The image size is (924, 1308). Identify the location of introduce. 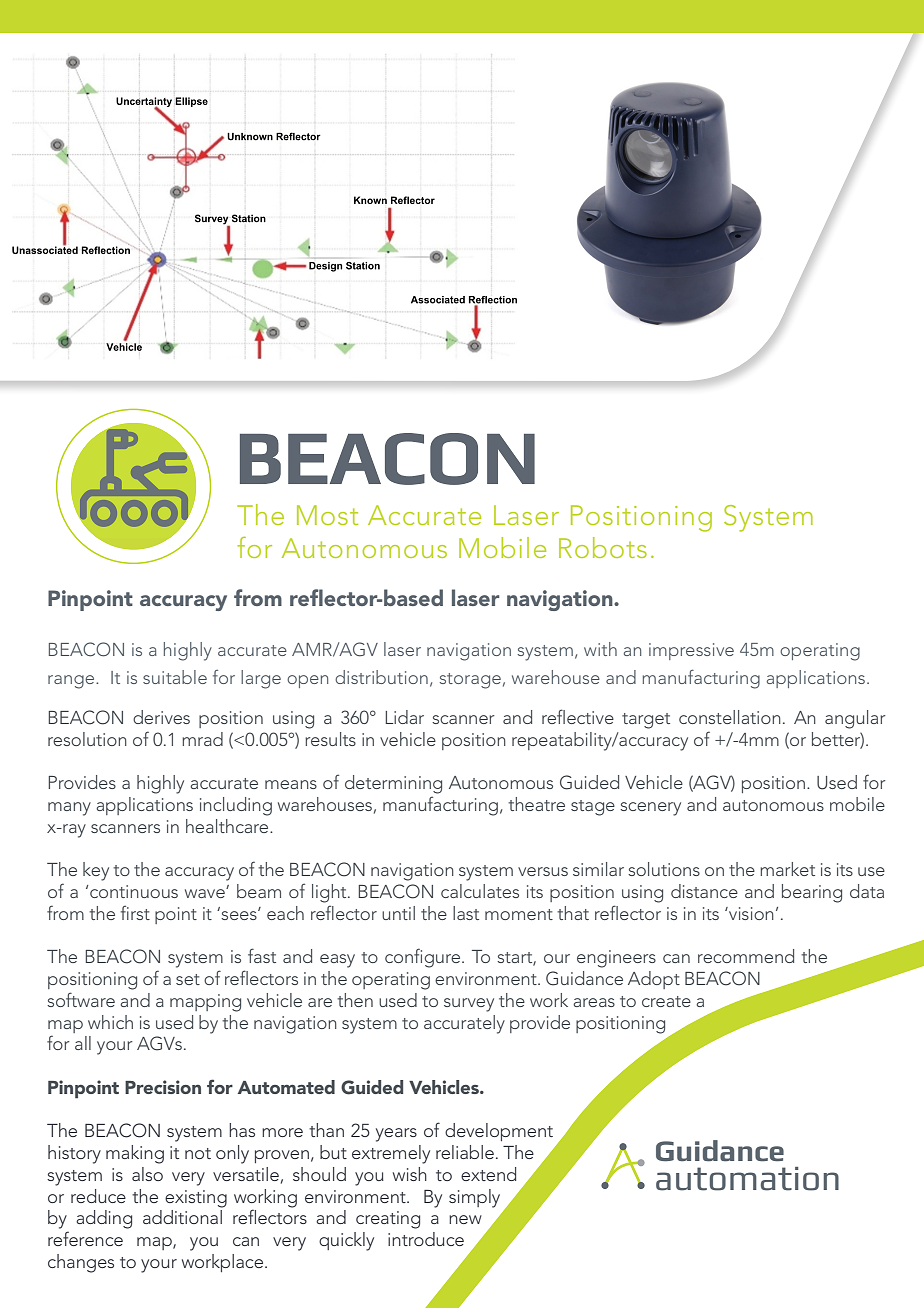
(426, 1239).
